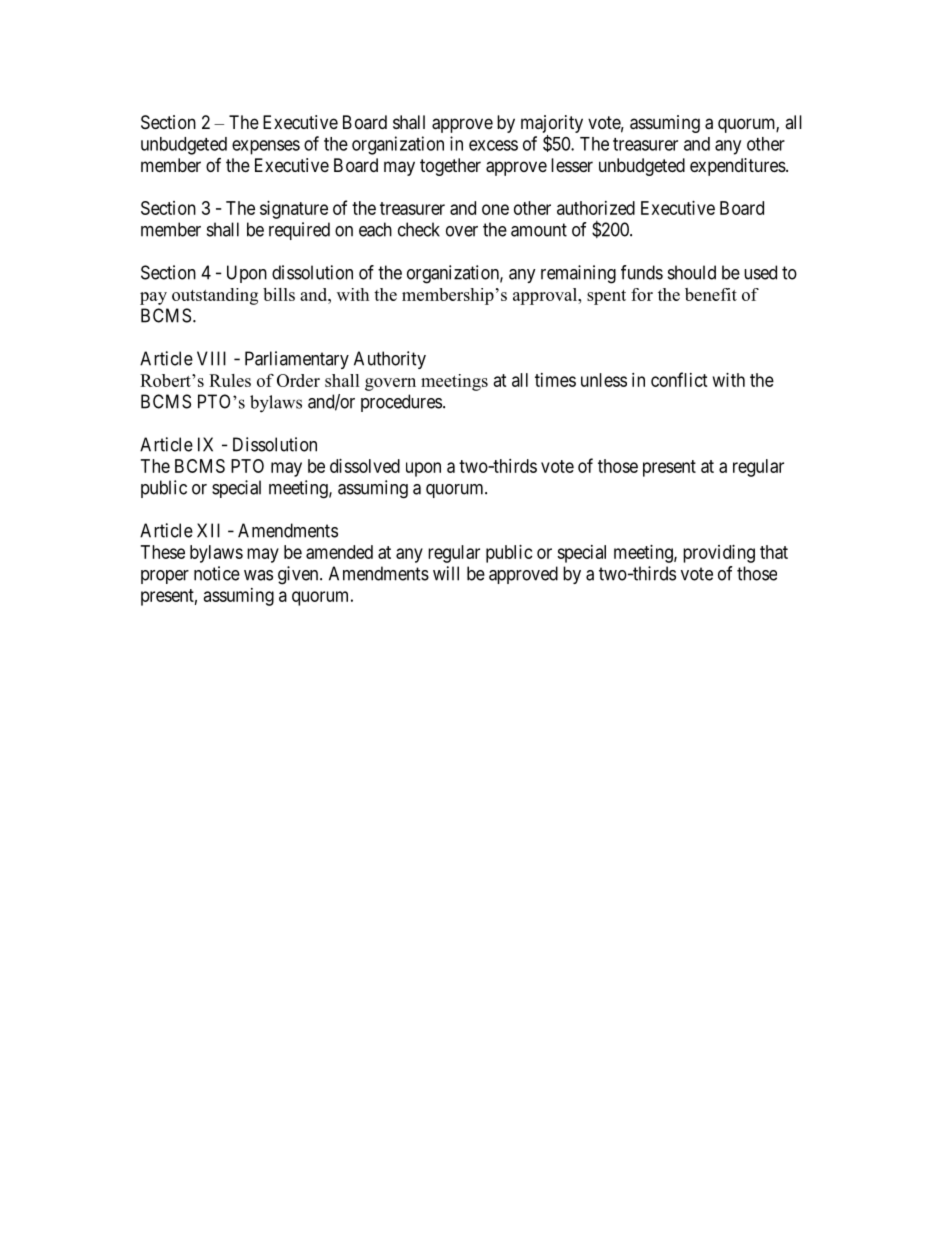 This document has height=1233, width=952. Describe the element at coordinates (266, 147) in the document. I see `expenses` at that location.
